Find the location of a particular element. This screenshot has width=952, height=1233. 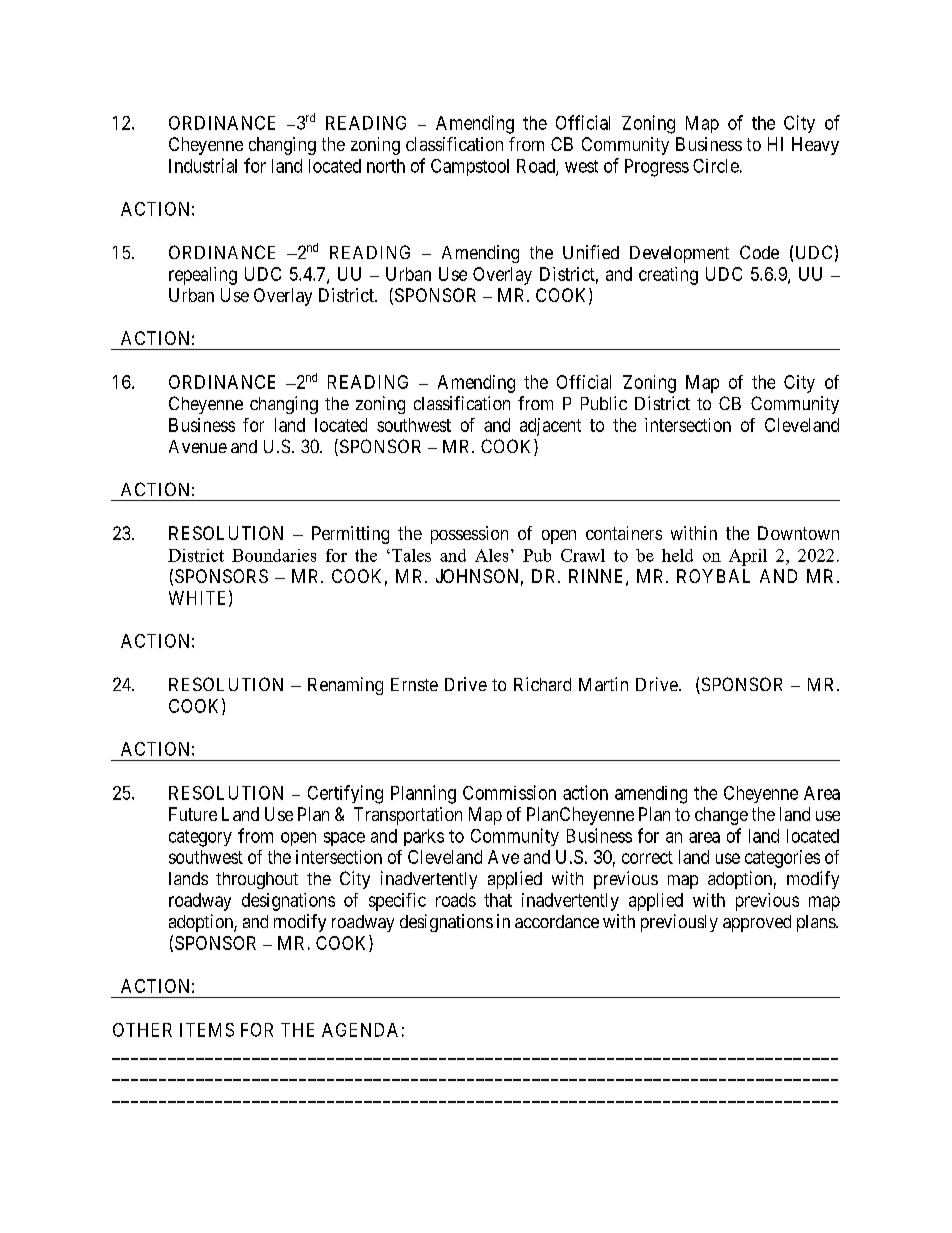

Future is located at coordinates (193, 814).
